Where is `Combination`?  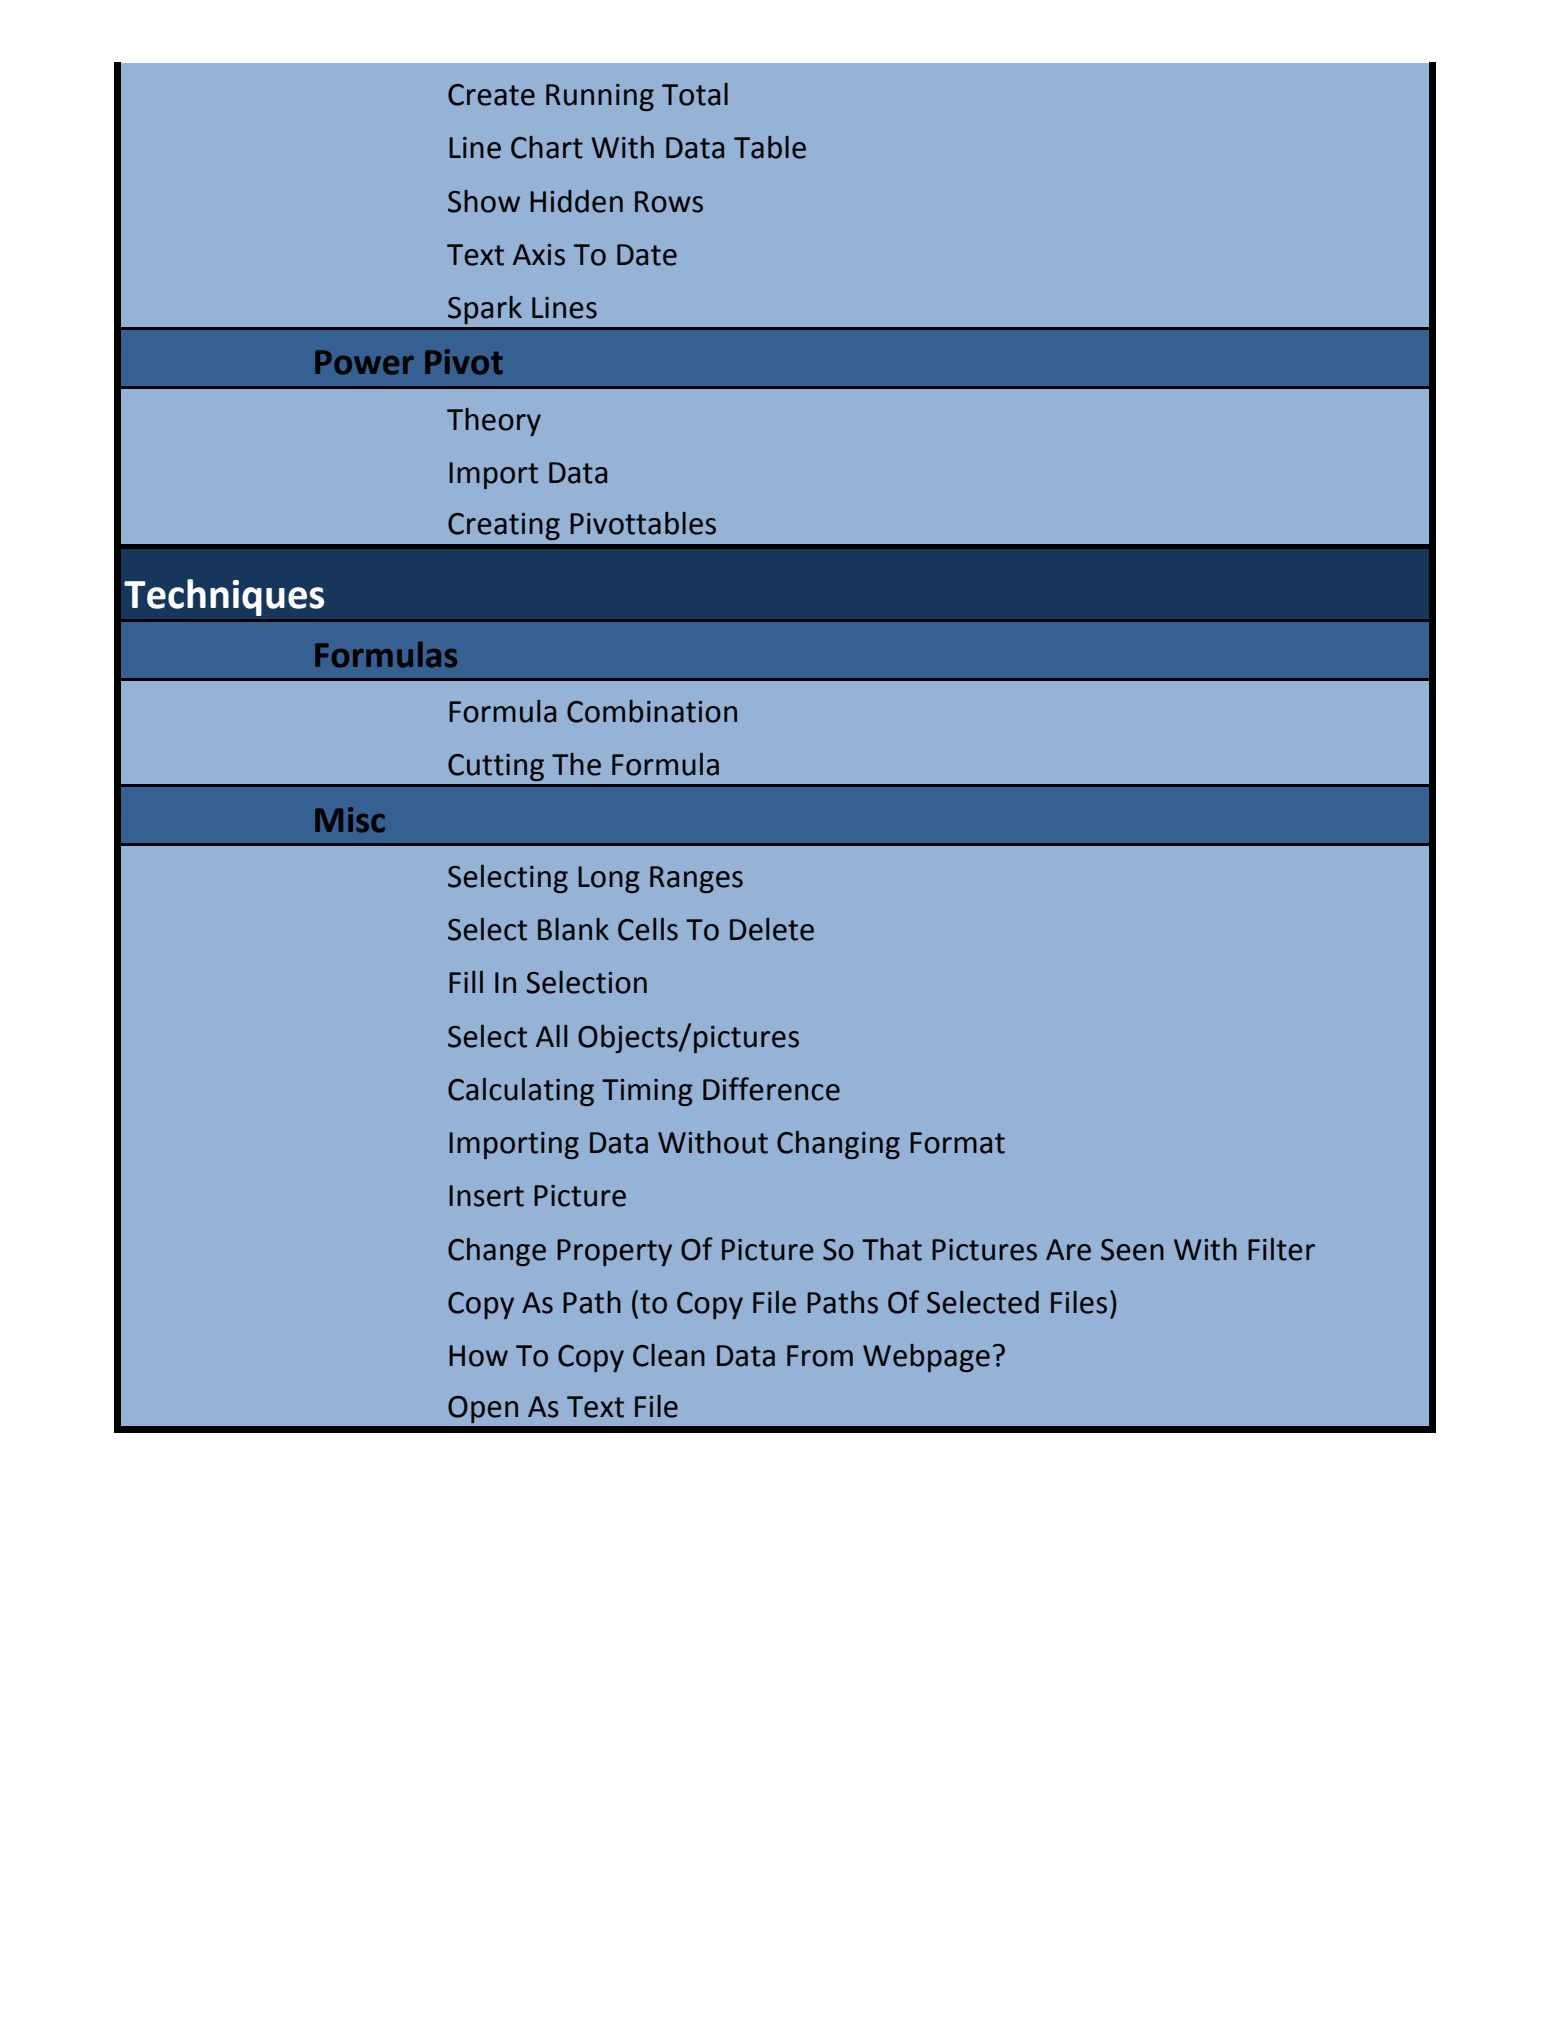 Combination is located at coordinates (652, 711).
